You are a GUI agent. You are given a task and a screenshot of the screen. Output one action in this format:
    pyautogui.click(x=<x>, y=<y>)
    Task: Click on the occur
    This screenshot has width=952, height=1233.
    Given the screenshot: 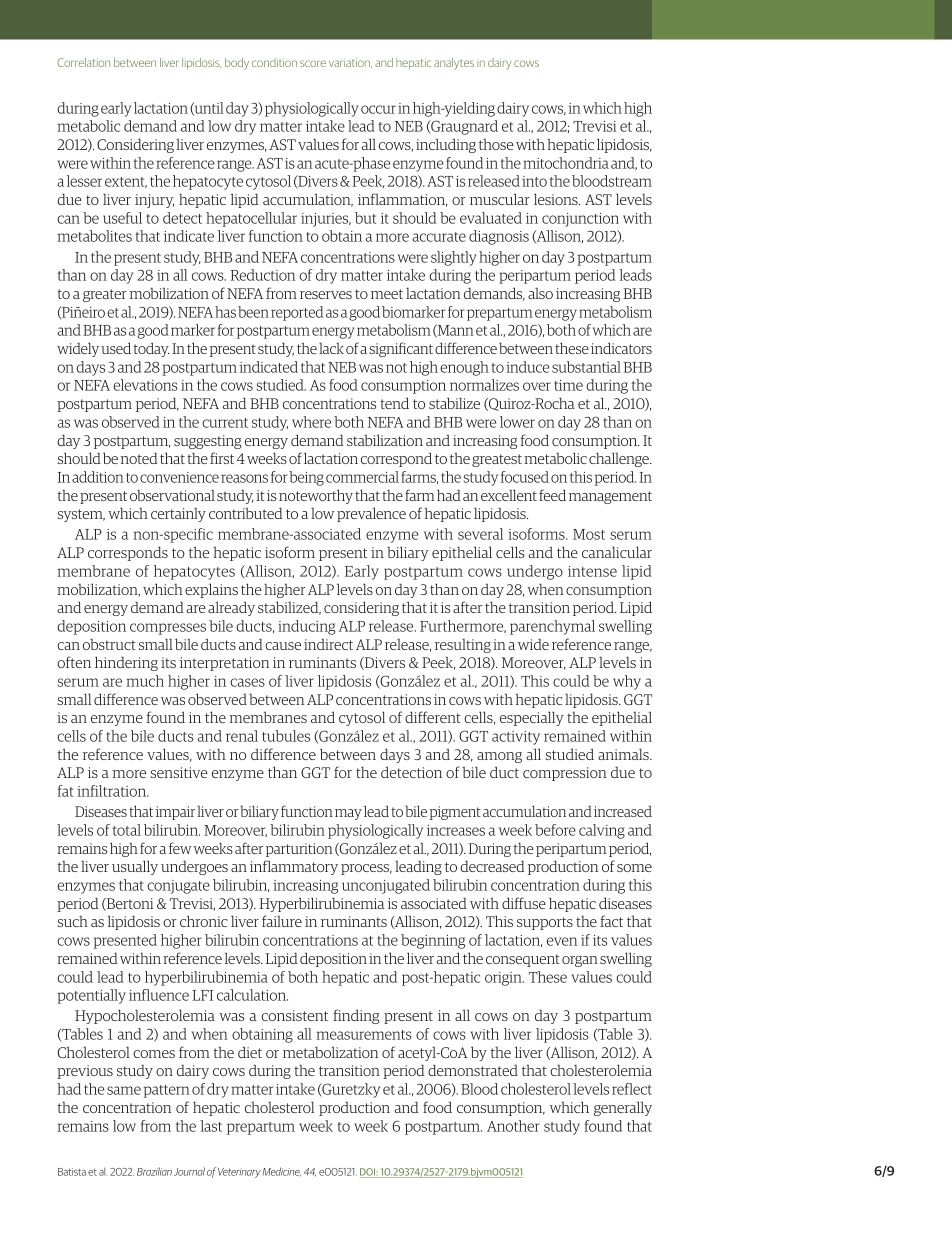 What is the action you would take?
    pyautogui.click(x=378, y=109)
